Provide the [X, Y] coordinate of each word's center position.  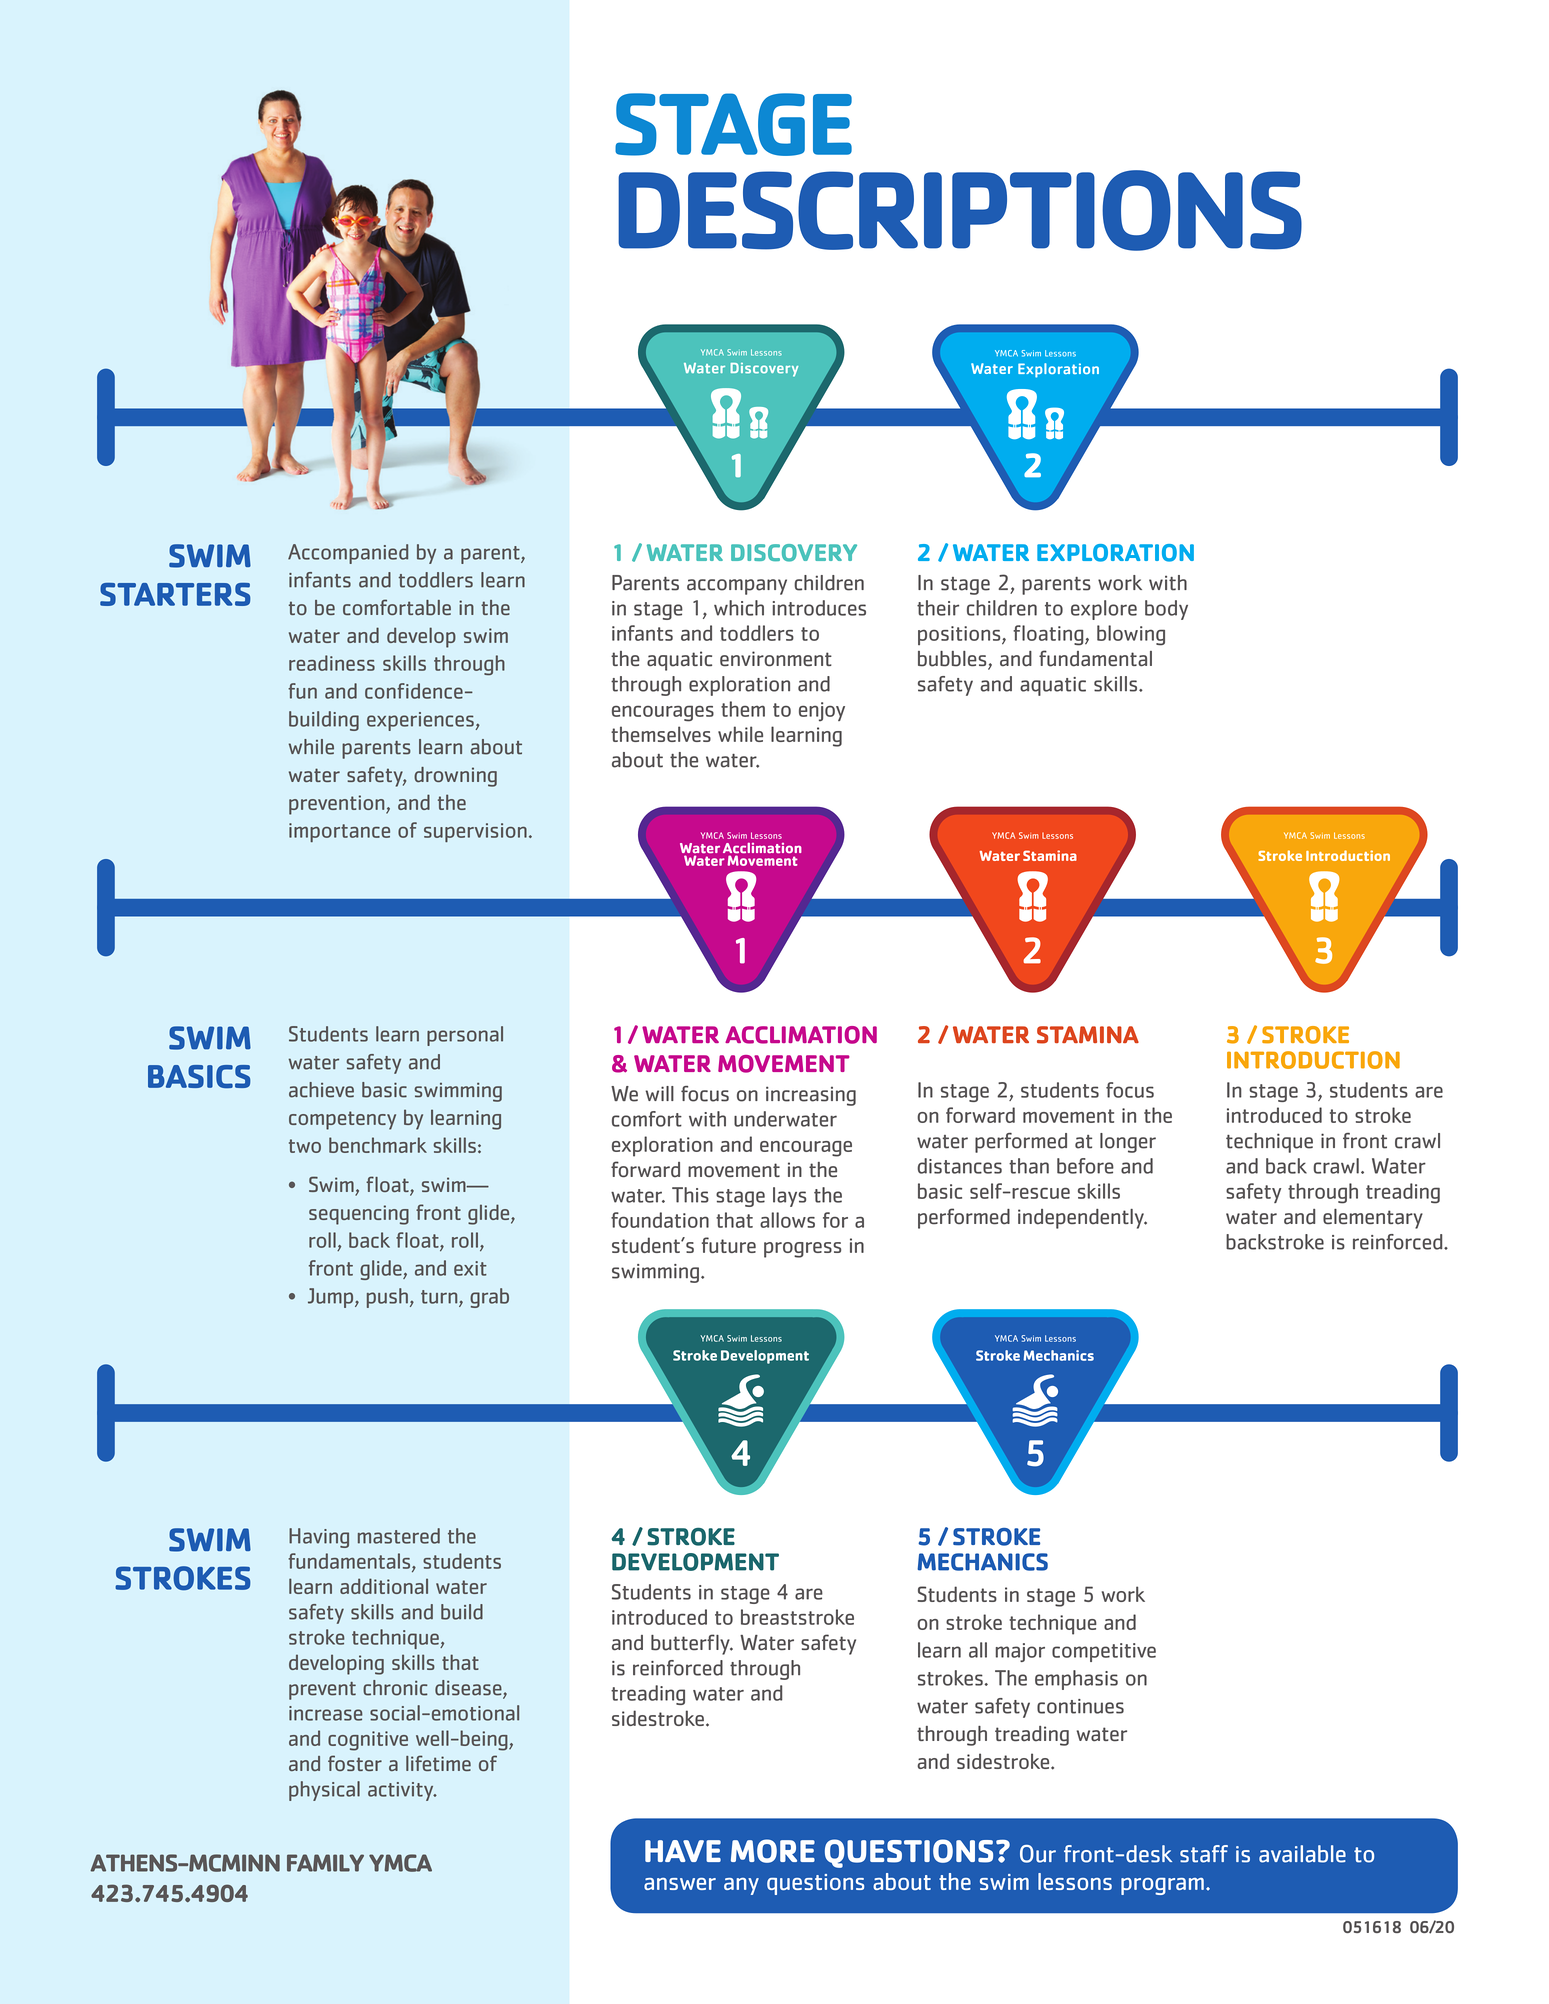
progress [802, 1250]
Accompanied [348, 554]
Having [319, 1538]
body [1166, 610]
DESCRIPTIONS [960, 210]
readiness [332, 663]
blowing [1131, 635]
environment [776, 659]
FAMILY [325, 1863]
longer [1128, 1143]
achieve [321, 1090]
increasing [811, 1096]
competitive [1104, 1652]
